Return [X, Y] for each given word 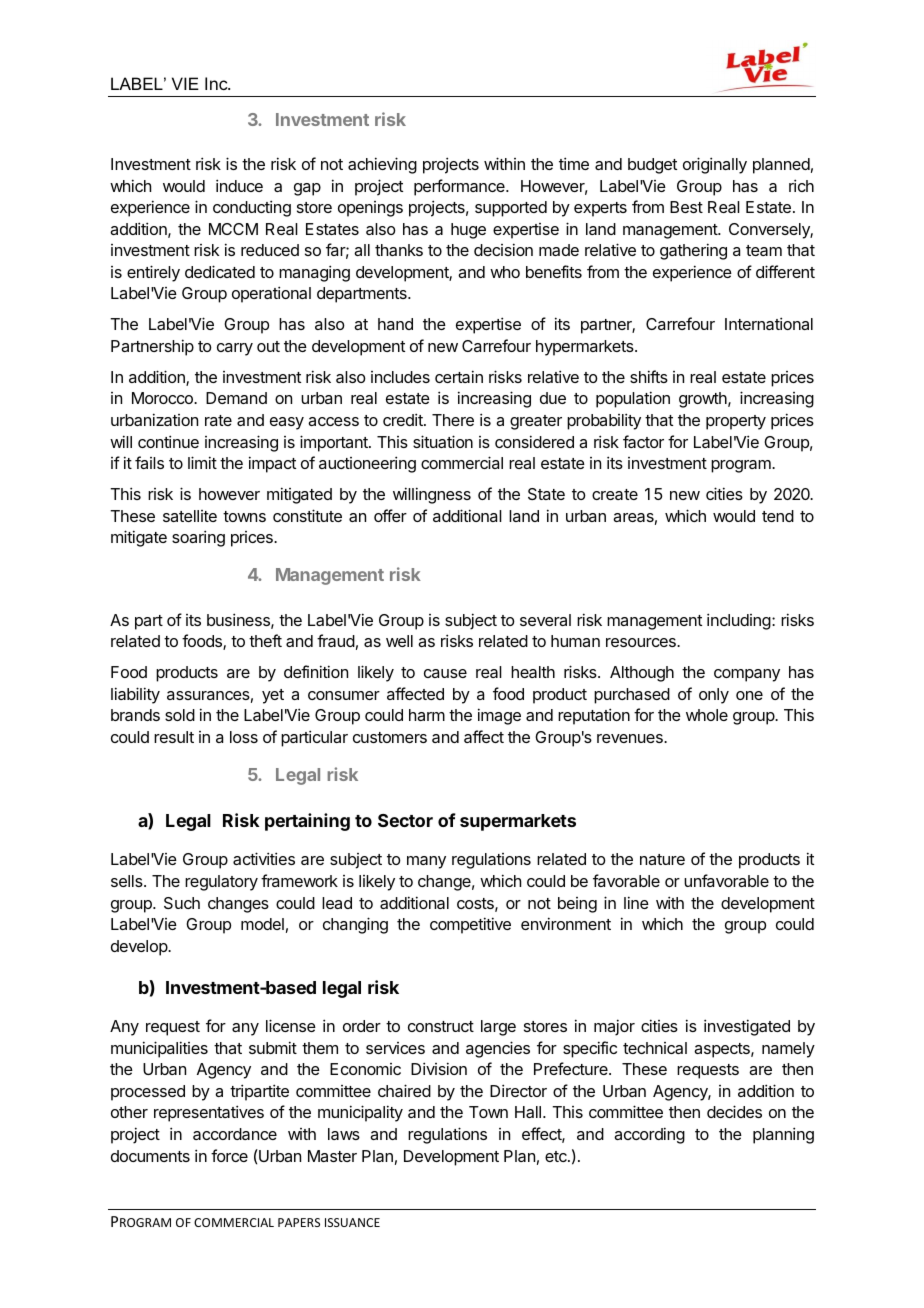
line [636, 902]
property [736, 422]
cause [445, 673]
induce [239, 185]
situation [443, 441]
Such [182, 903]
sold [180, 715]
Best [686, 207]
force [229, 1155]
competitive [470, 925]
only [714, 696]
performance [460, 187]
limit [202, 462]
